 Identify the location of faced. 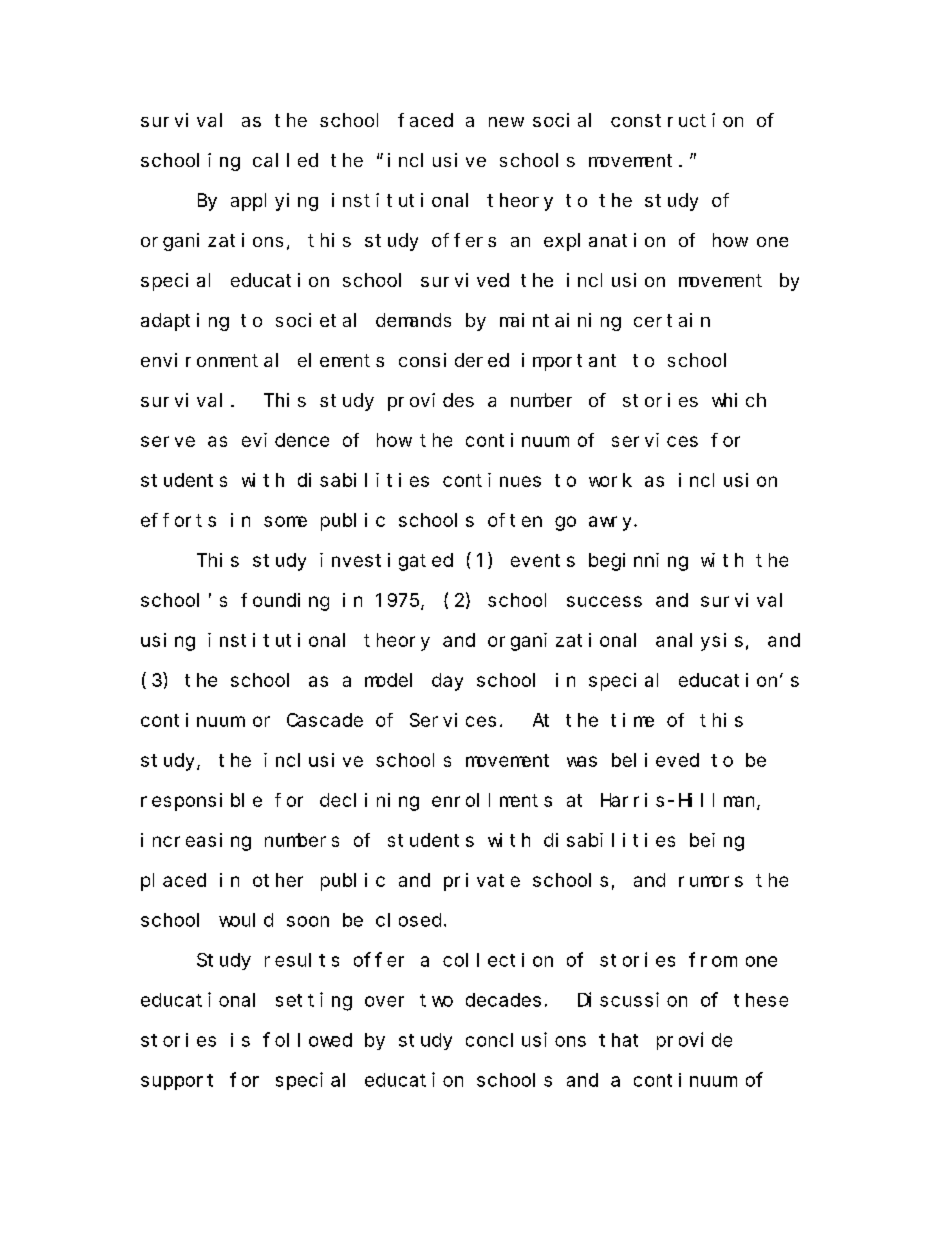
(425, 120).
